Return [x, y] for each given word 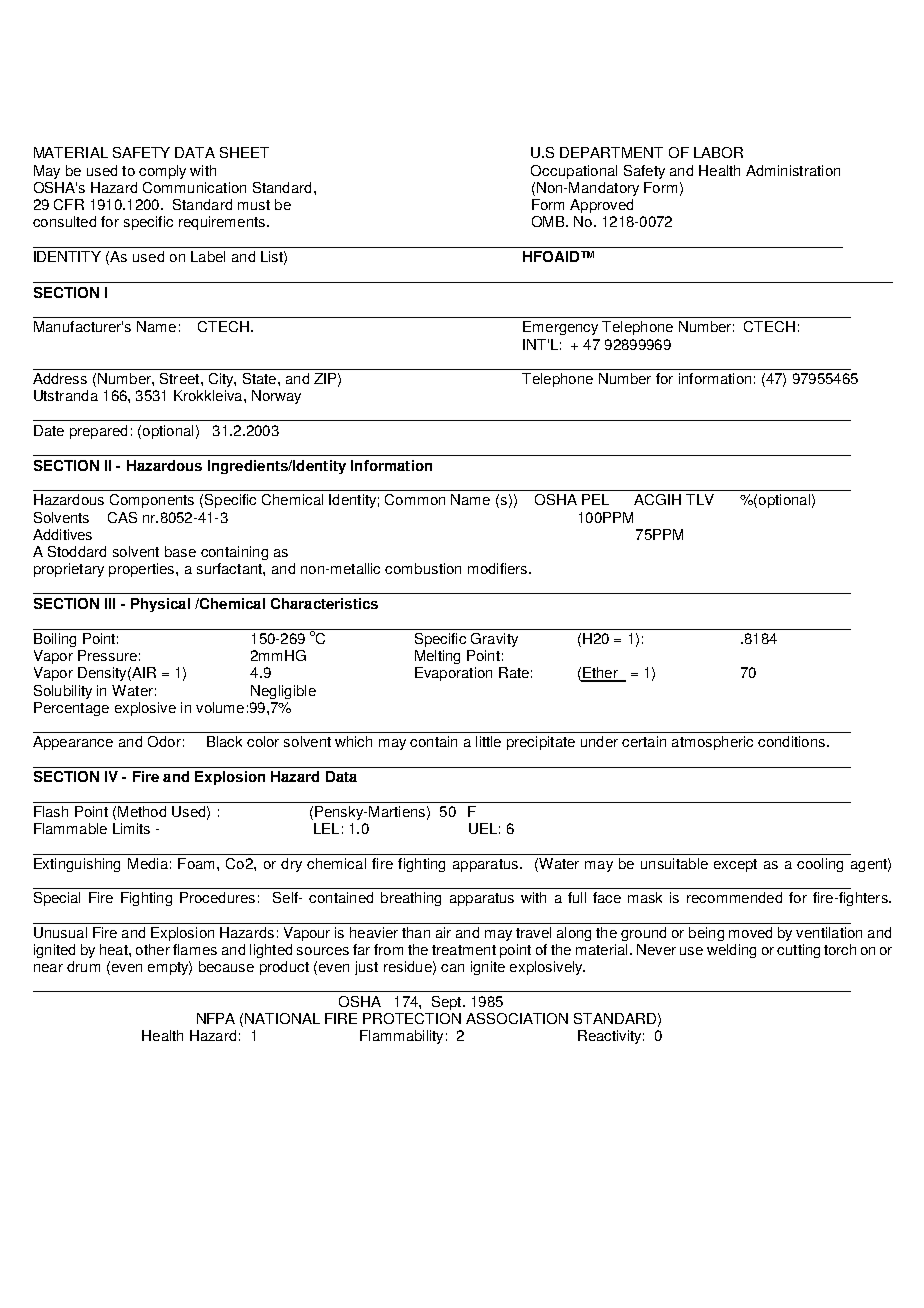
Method [142, 811]
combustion [423, 568]
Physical [160, 605]
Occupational [574, 172]
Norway [276, 397]
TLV [700, 499]
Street [181, 378]
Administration [793, 170]
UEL [483, 828]
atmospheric [712, 743]
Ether [600, 674]
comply [162, 172]
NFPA [216, 1018]
